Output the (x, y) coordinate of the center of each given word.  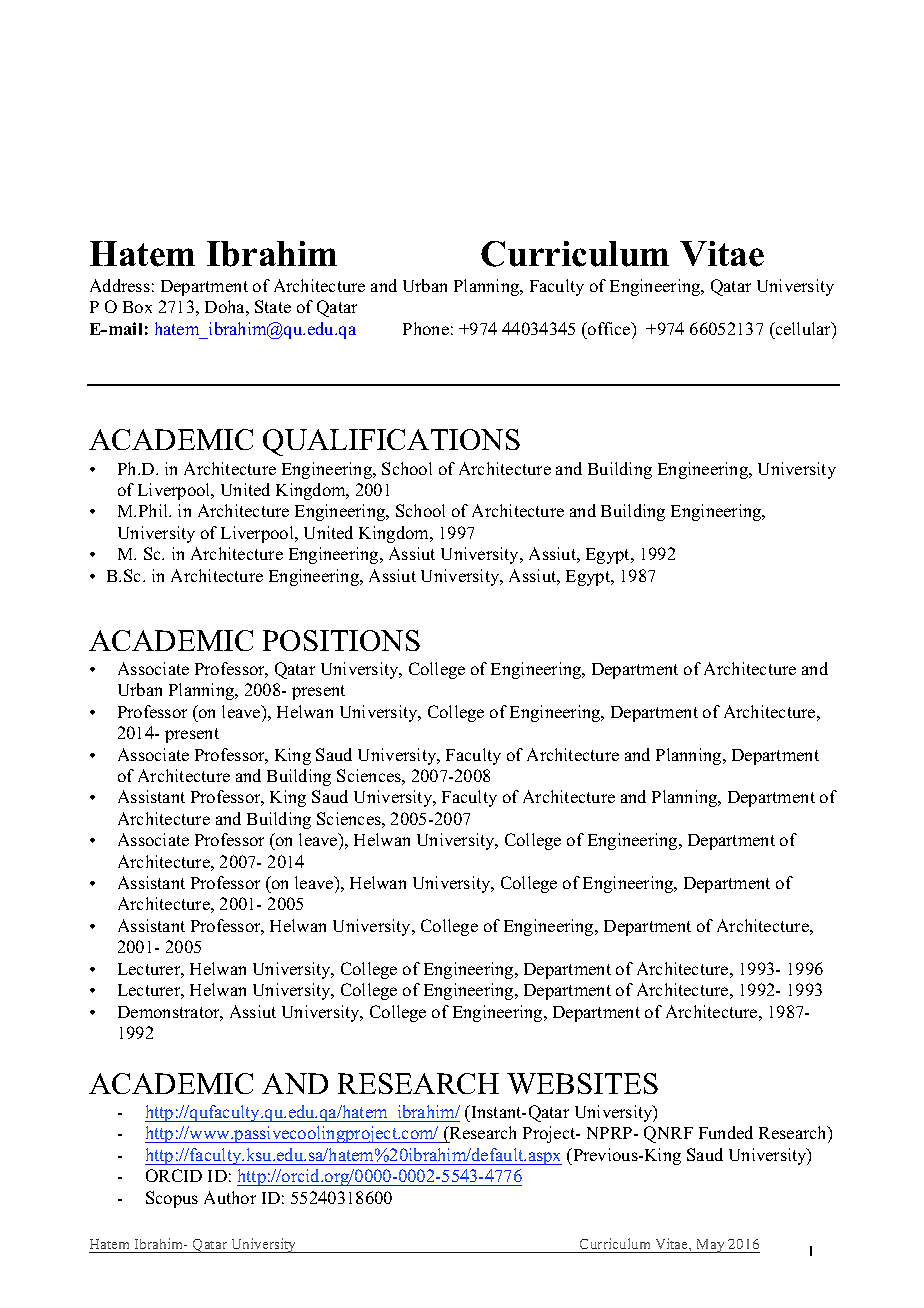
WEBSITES (582, 1083)
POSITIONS (341, 640)
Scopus (172, 1199)
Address (120, 285)
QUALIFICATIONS (391, 442)
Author (230, 1197)
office (609, 328)
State (273, 306)
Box (137, 307)
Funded (726, 1132)
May (710, 1246)
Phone (426, 328)
